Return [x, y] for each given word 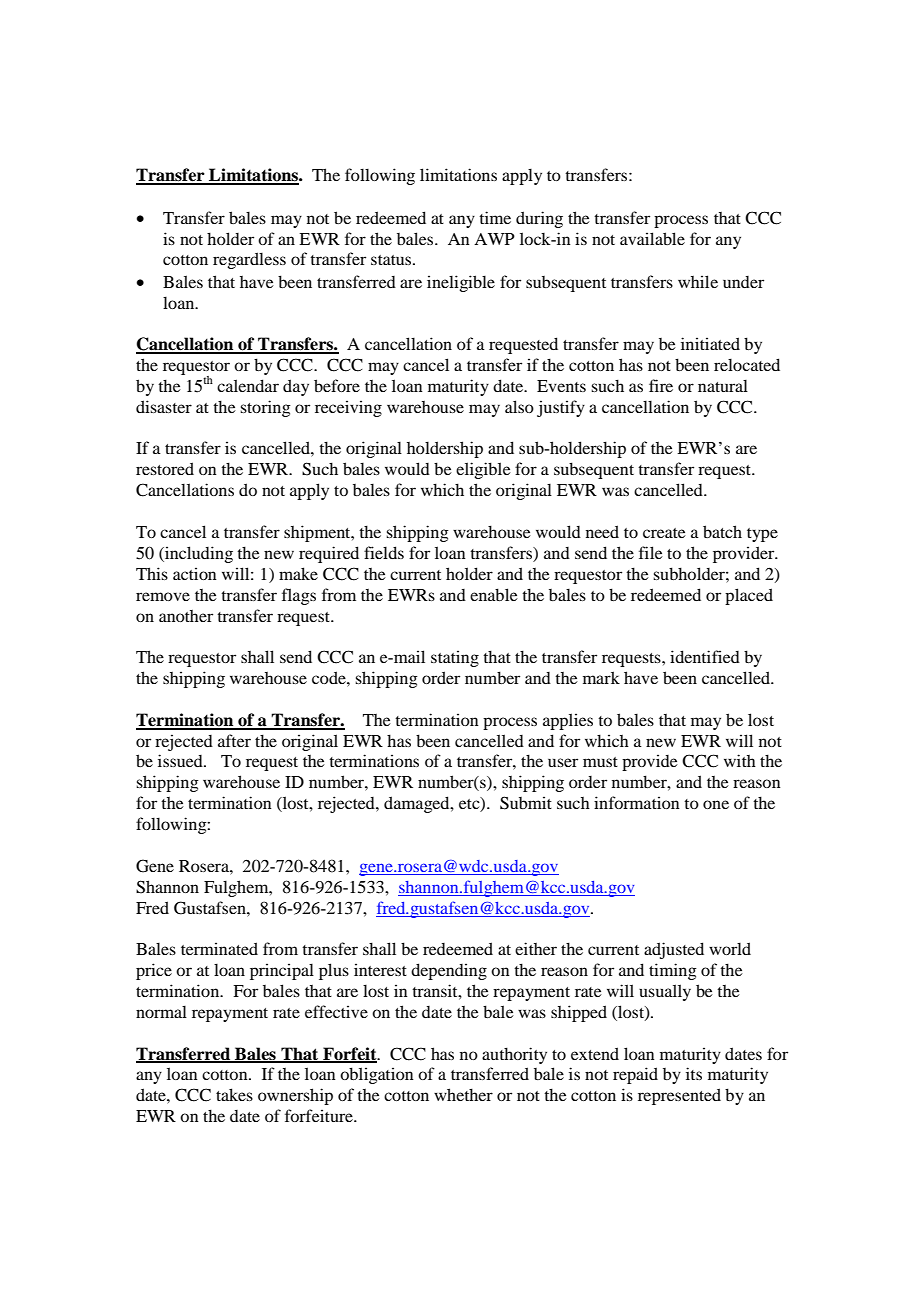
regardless [249, 260]
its [694, 1073]
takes [234, 1094]
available [652, 238]
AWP [494, 239]
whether [463, 1094]
